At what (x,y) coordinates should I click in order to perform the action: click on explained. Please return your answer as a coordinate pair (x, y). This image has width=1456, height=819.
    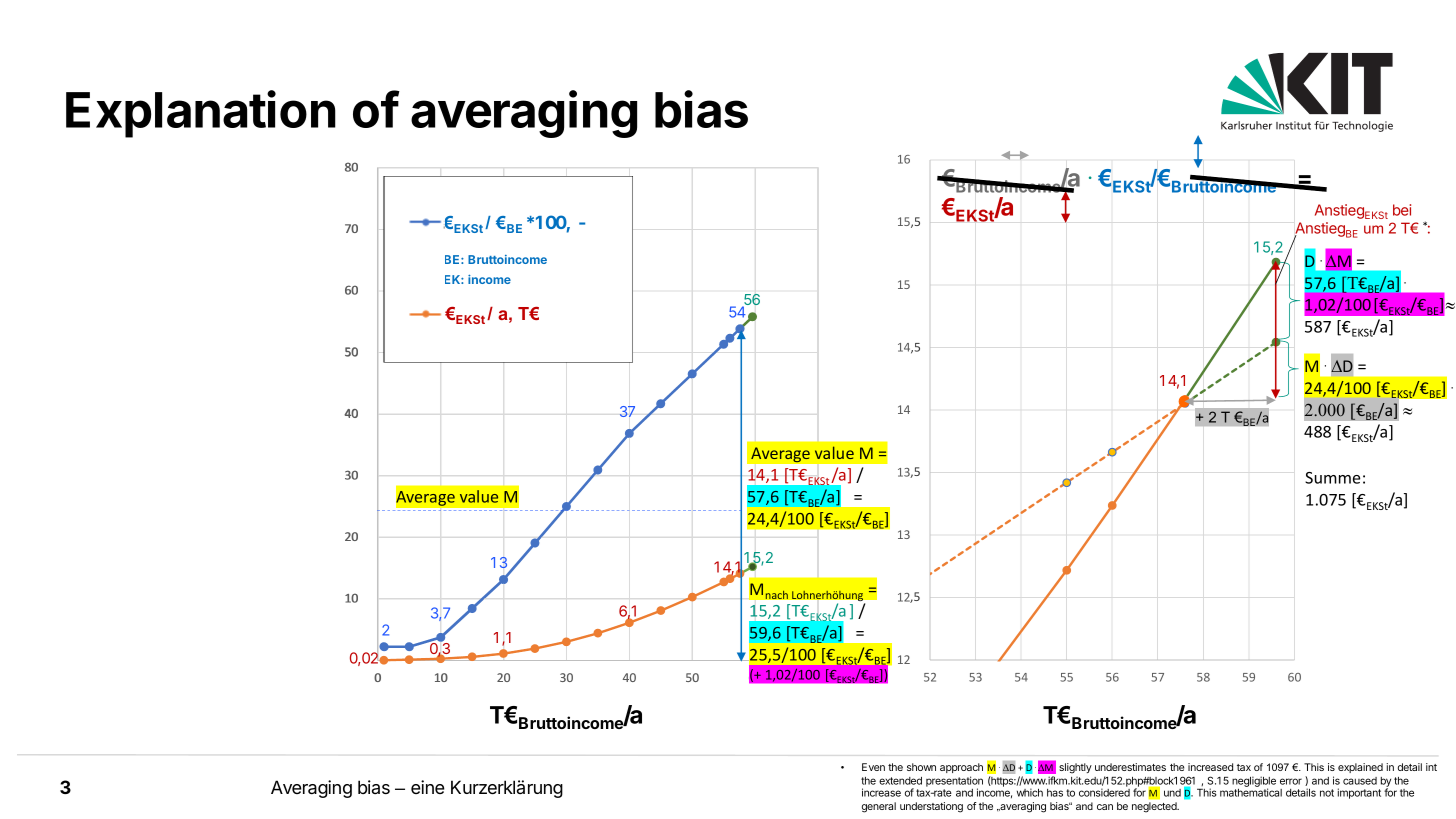
    Looking at the image, I should click on (1360, 768).
